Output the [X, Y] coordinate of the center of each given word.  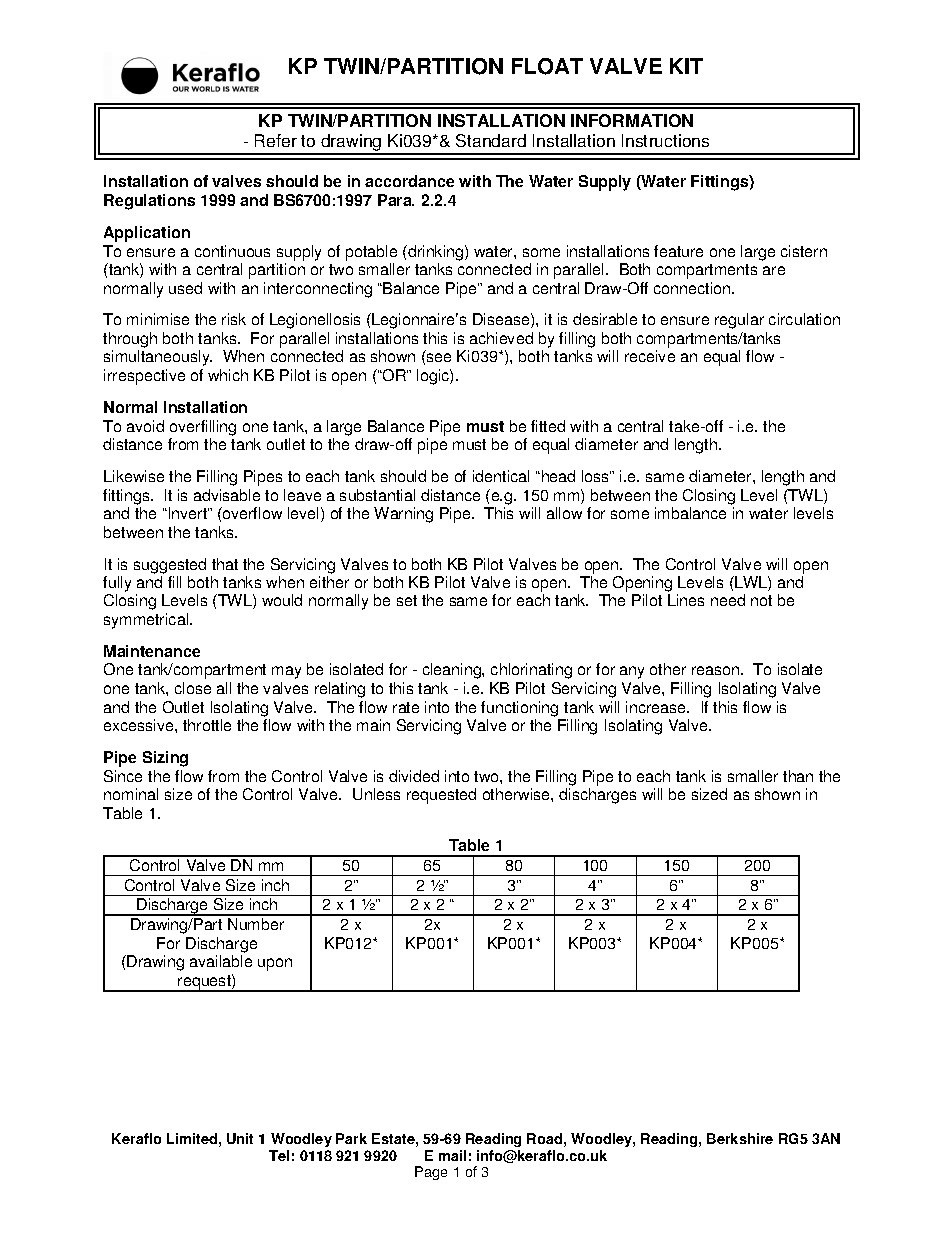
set [407, 600]
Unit [240, 1138]
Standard [491, 140]
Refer [276, 140]
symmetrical [147, 621]
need [728, 600]
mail [452, 1155]
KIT [686, 66]
